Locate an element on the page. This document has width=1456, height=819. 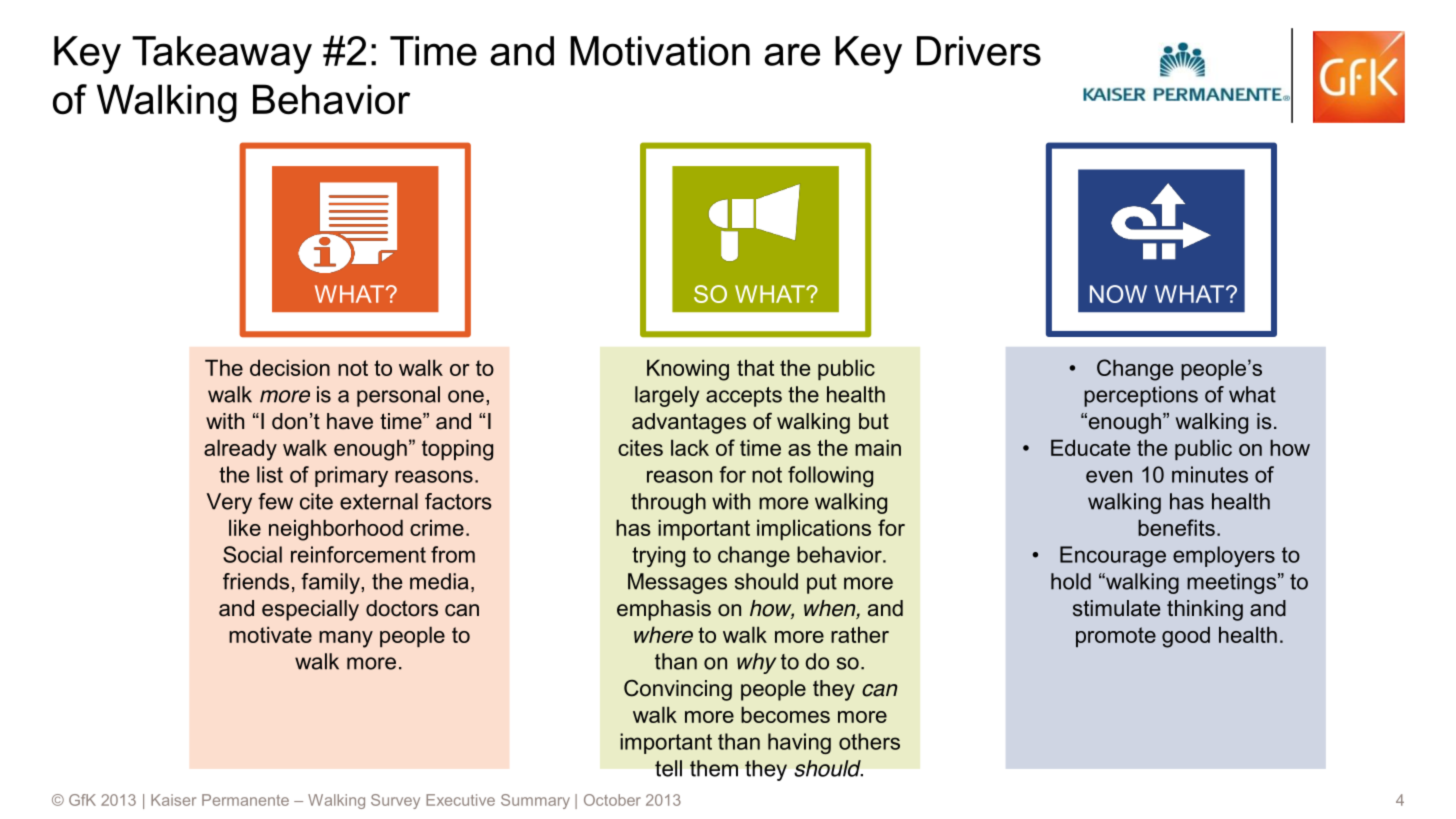
that is located at coordinates (755, 367).
